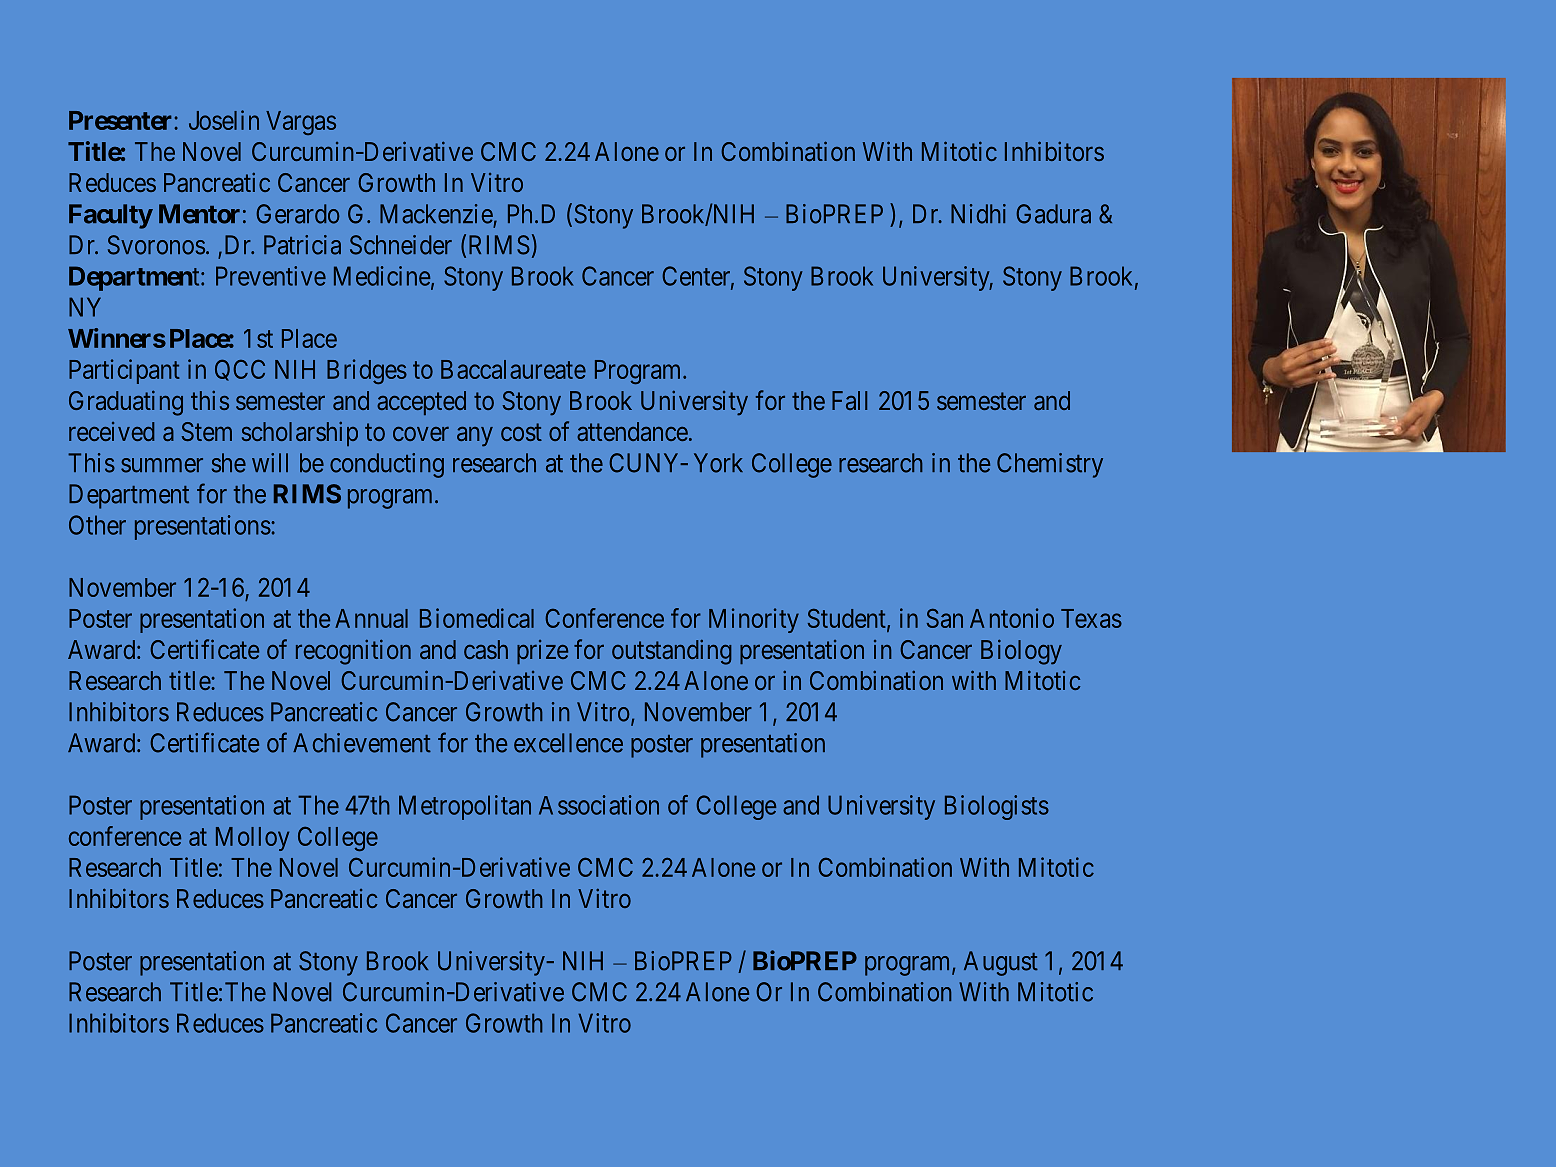 Image resolution: width=1556 pixels, height=1167 pixels. I want to click on Association, so click(599, 805).
